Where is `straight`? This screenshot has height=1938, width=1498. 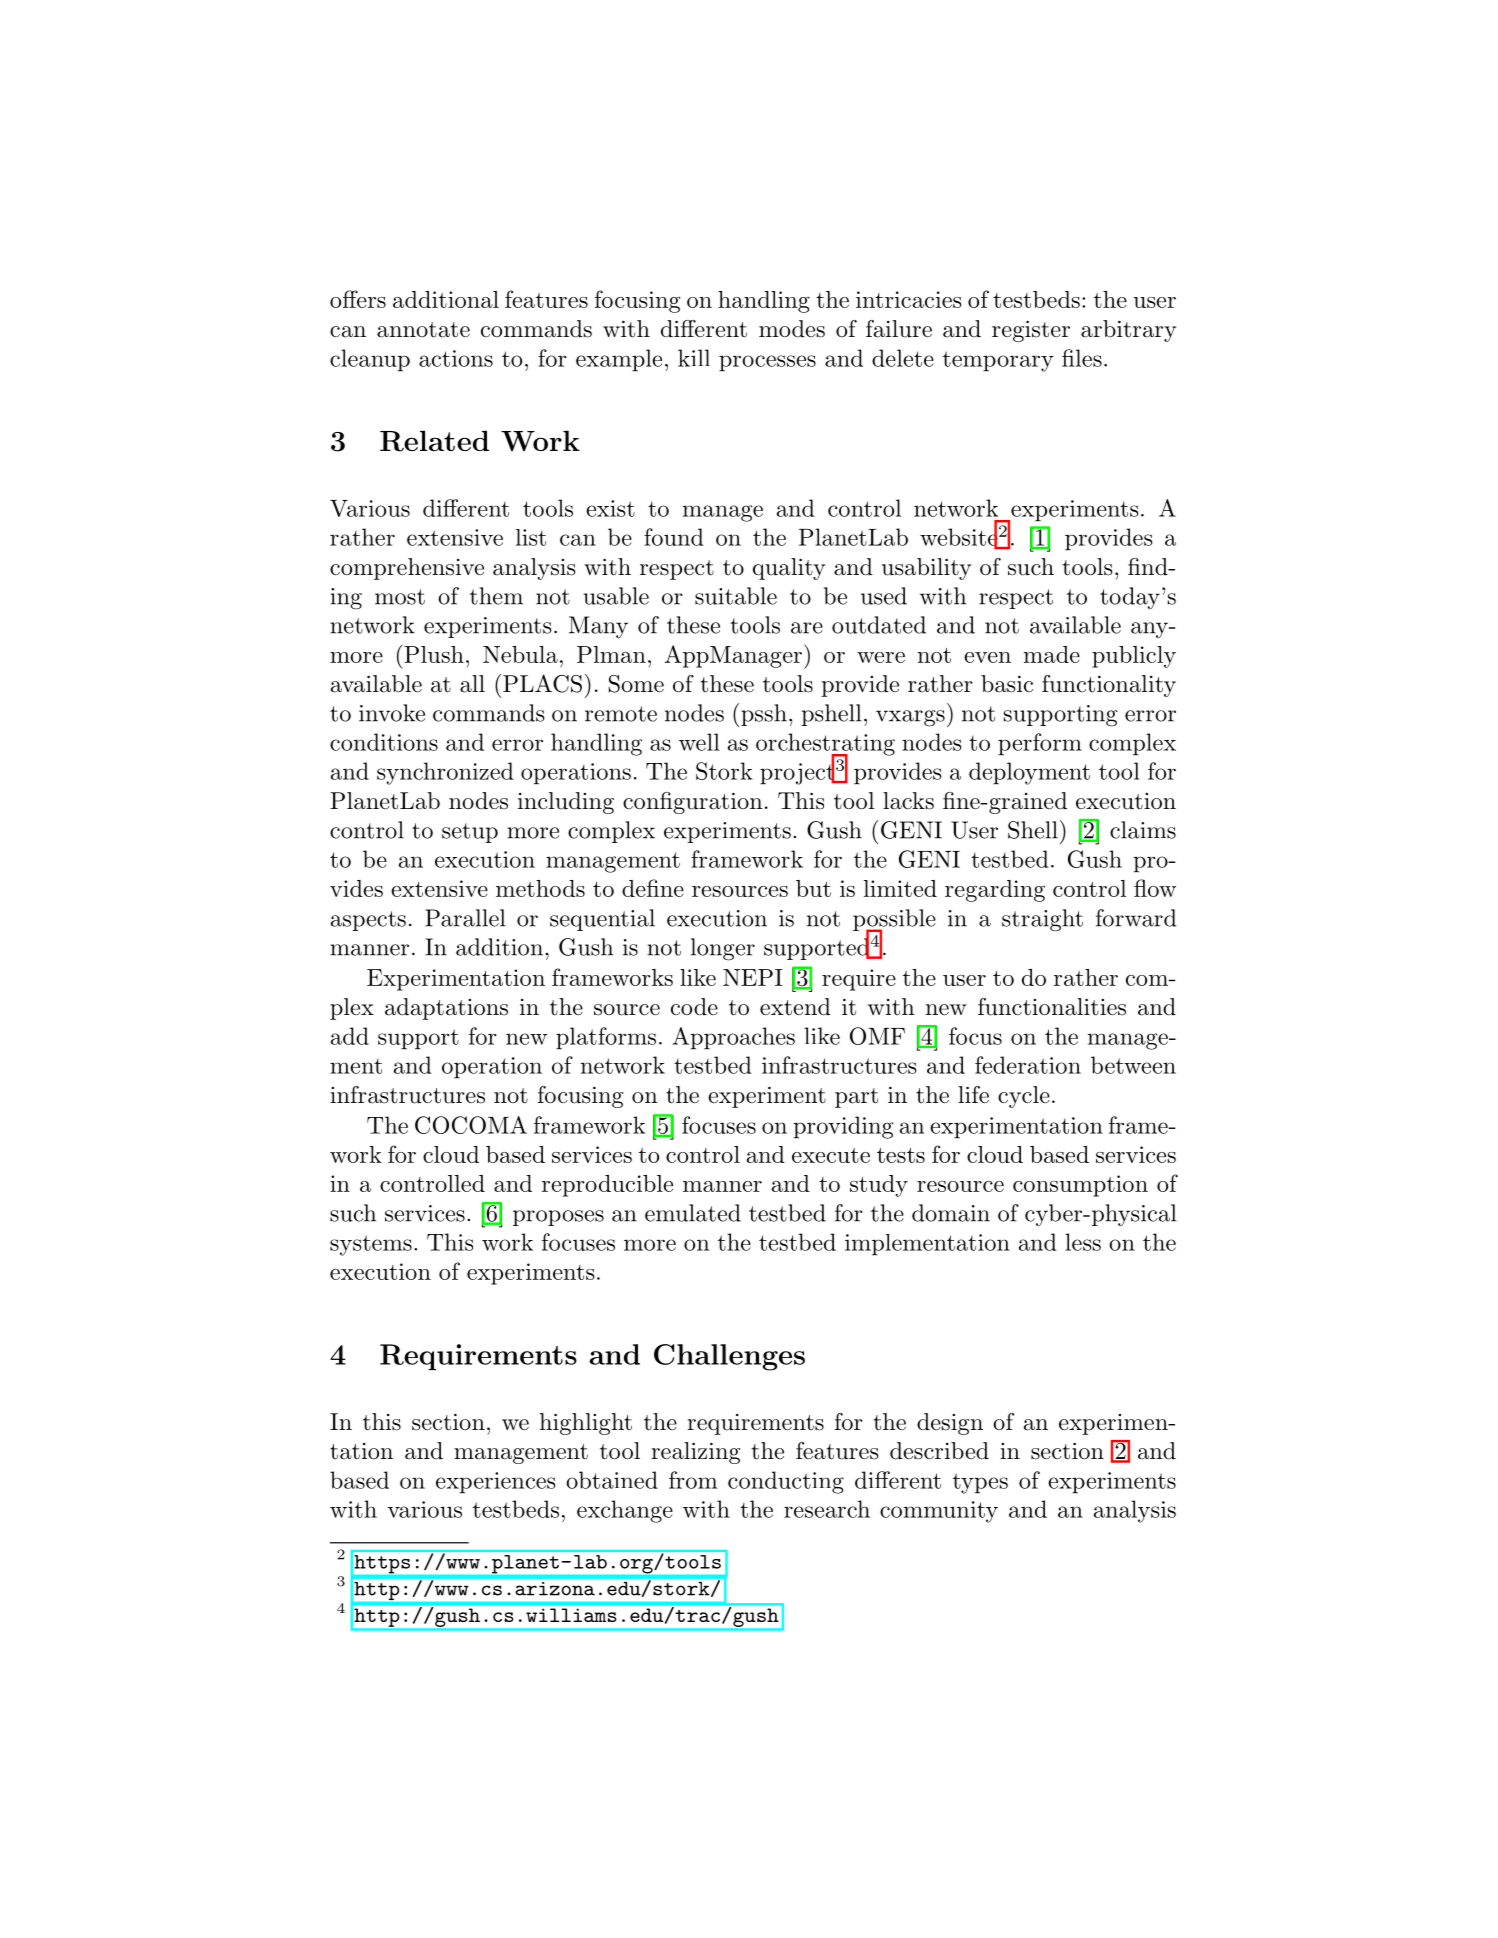 straight is located at coordinates (1042, 920).
